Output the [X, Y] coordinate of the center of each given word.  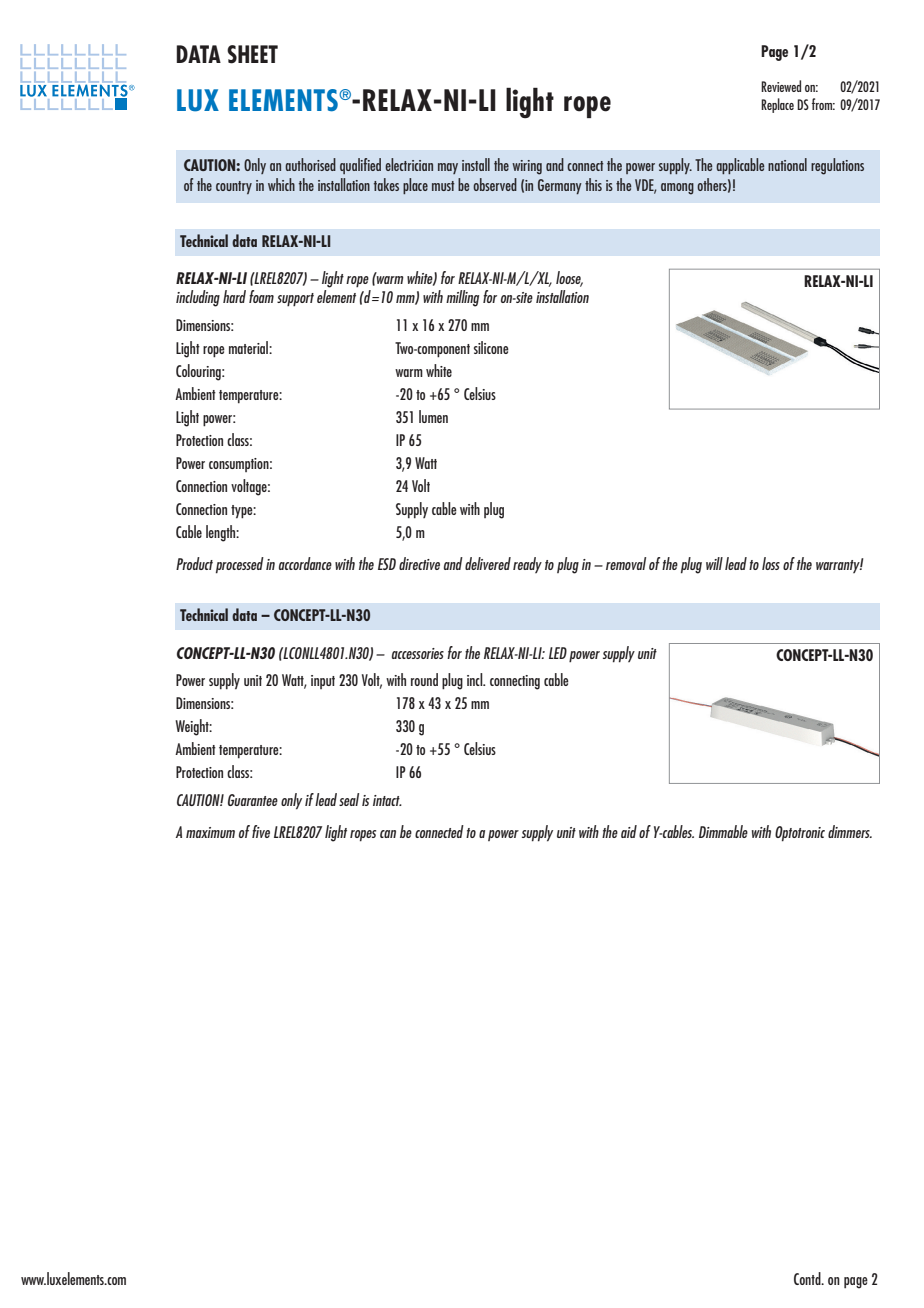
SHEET [252, 54]
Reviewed [781, 86]
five [261, 831]
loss [771, 563]
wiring [527, 167]
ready [527, 565]
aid [629, 831]
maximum [210, 832]
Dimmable [723, 831]
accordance [305, 563]
